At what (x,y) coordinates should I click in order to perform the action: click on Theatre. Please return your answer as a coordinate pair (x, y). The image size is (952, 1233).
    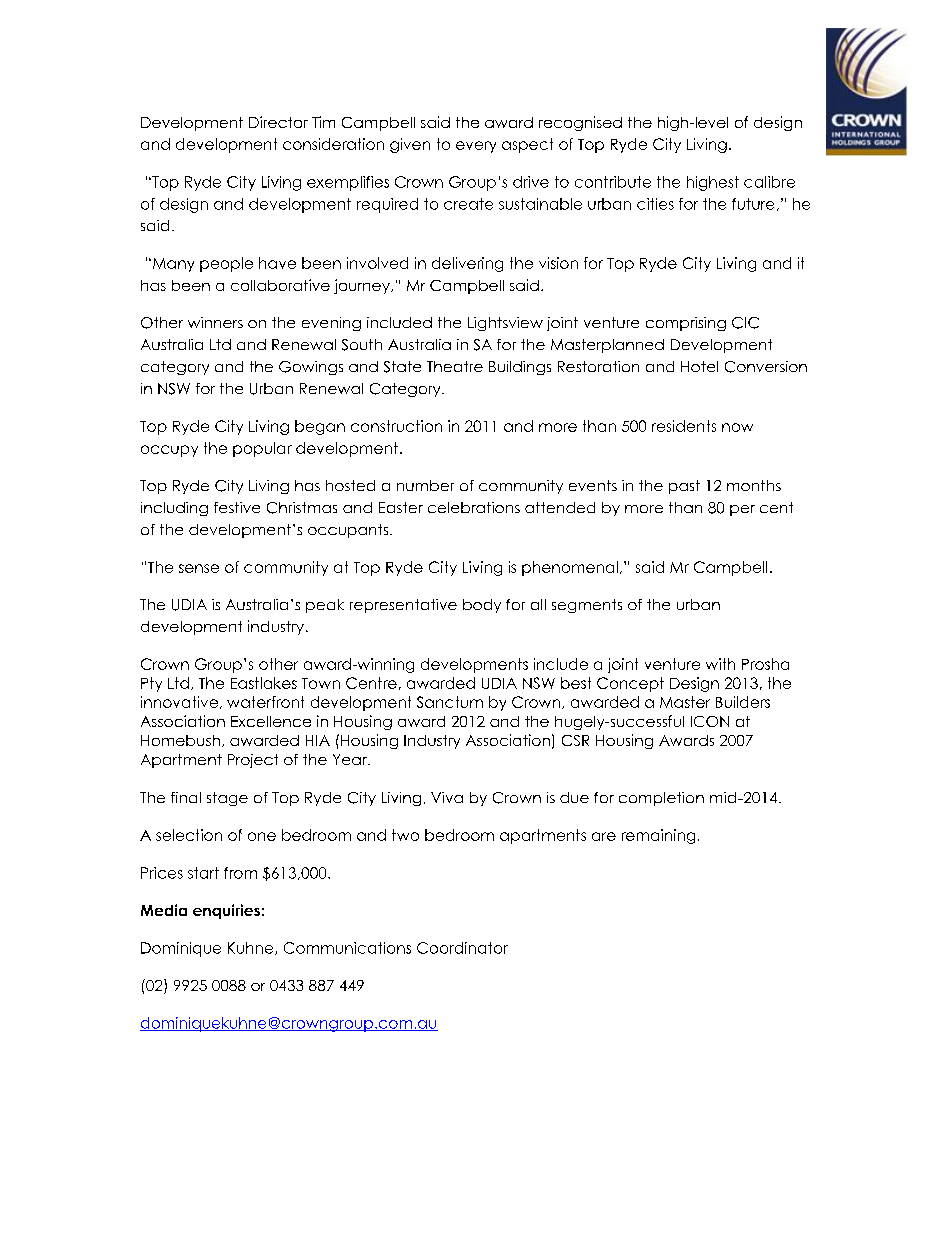
    Looking at the image, I should click on (455, 366).
